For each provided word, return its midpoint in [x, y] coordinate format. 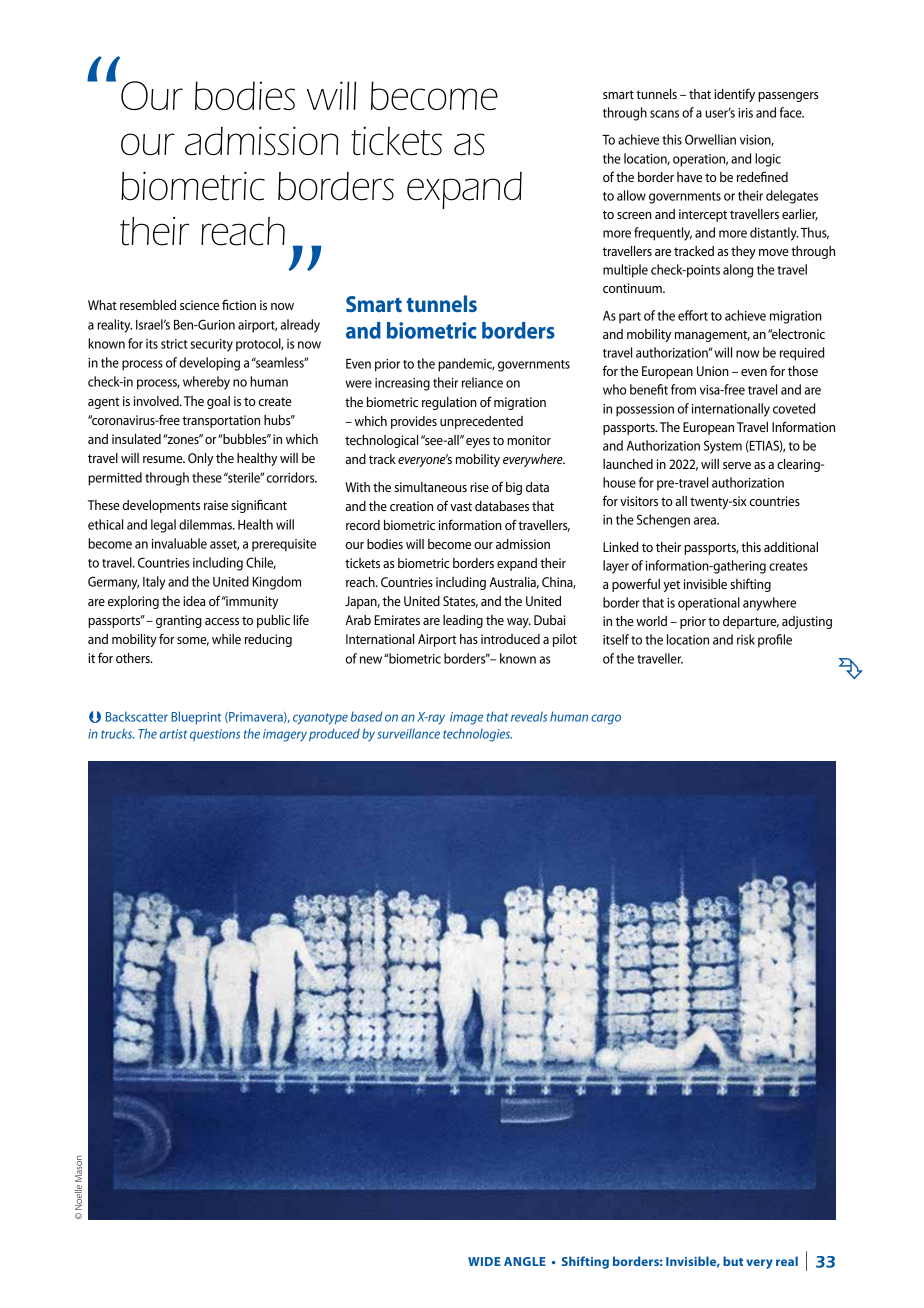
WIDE [484, 1261]
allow [631, 195]
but [733, 1261]
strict [174, 344]
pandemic [466, 365]
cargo [606, 719]
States [460, 602]
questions [215, 735]
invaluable [179, 543]
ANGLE [525, 1261]
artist [173, 734]
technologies [477, 735]
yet [671, 586]
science [199, 305]
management [712, 336]
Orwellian [710, 139]
